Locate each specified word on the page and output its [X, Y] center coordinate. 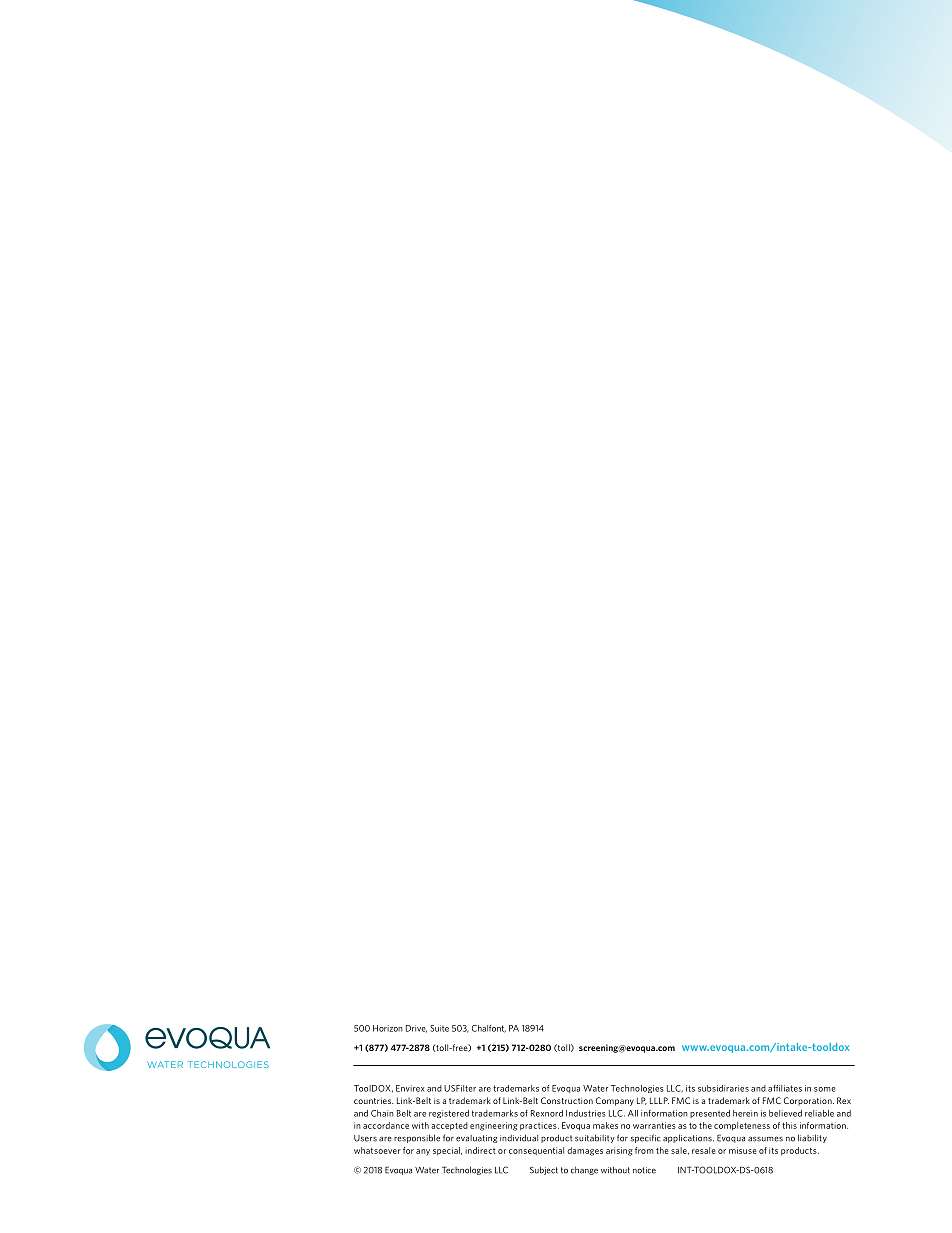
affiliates [785, 1088]
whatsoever [377, 1150]
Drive [416, 1029]
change [584, 1170]
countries [373, 1101]
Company [615, 1101]
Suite [439, 1028]
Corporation [809, 1101]
